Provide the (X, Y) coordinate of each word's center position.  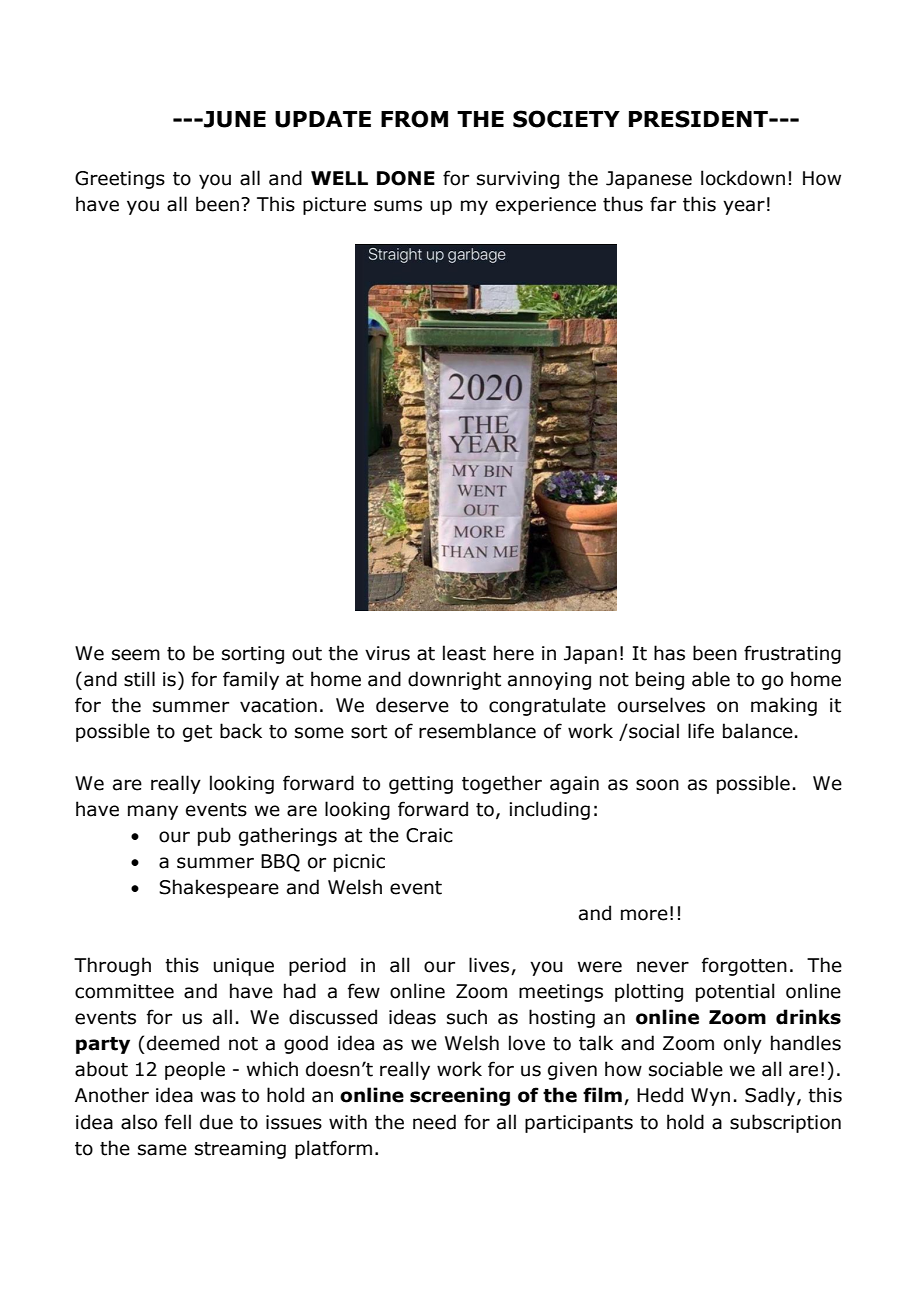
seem (136, 655)
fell (178, 1122)
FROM (414, 119)
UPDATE (323, 119)
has (669, 653)
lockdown (743, 178)
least (464, 653)
